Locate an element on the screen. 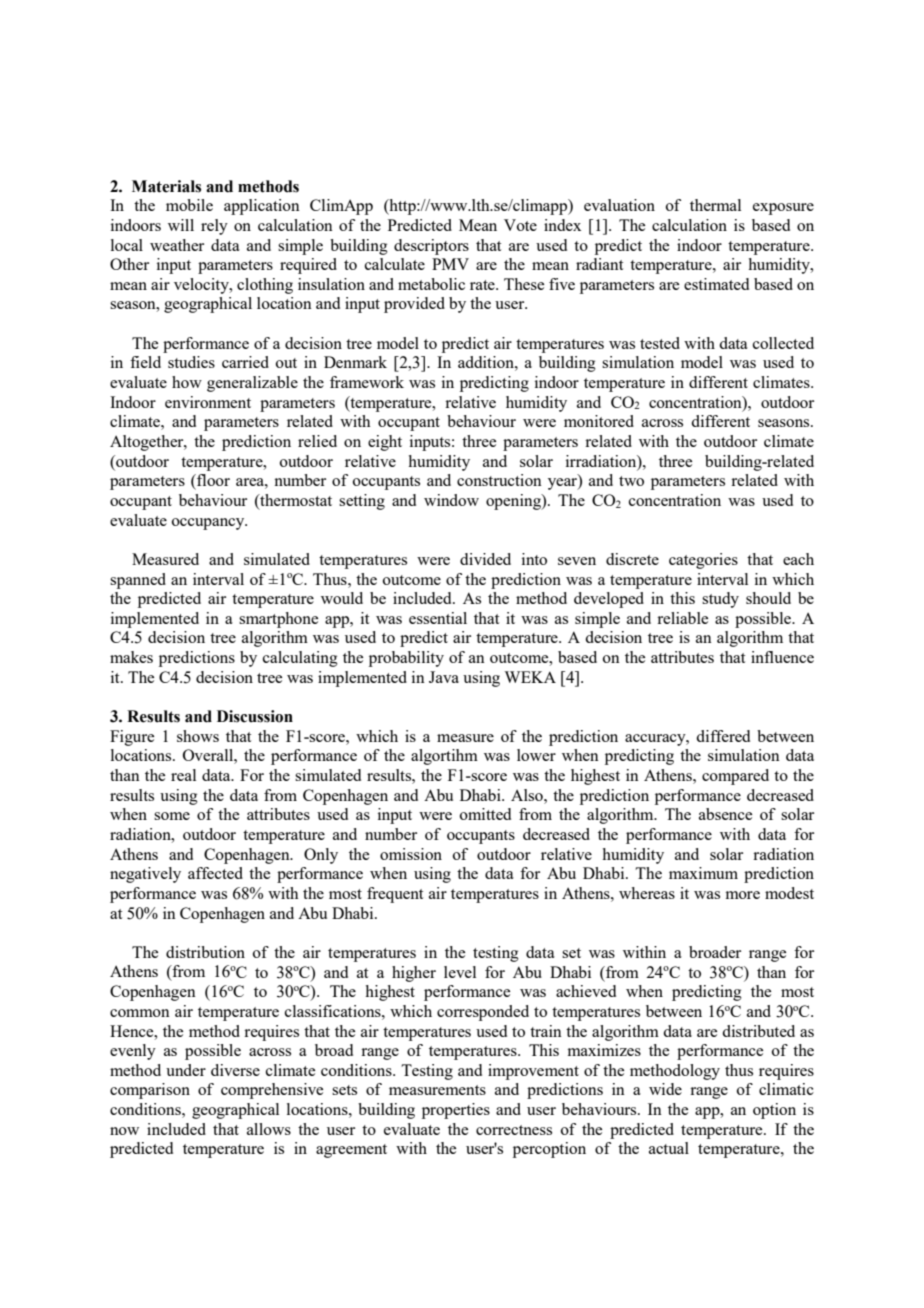  construction is located at coordinates (499, 480).
